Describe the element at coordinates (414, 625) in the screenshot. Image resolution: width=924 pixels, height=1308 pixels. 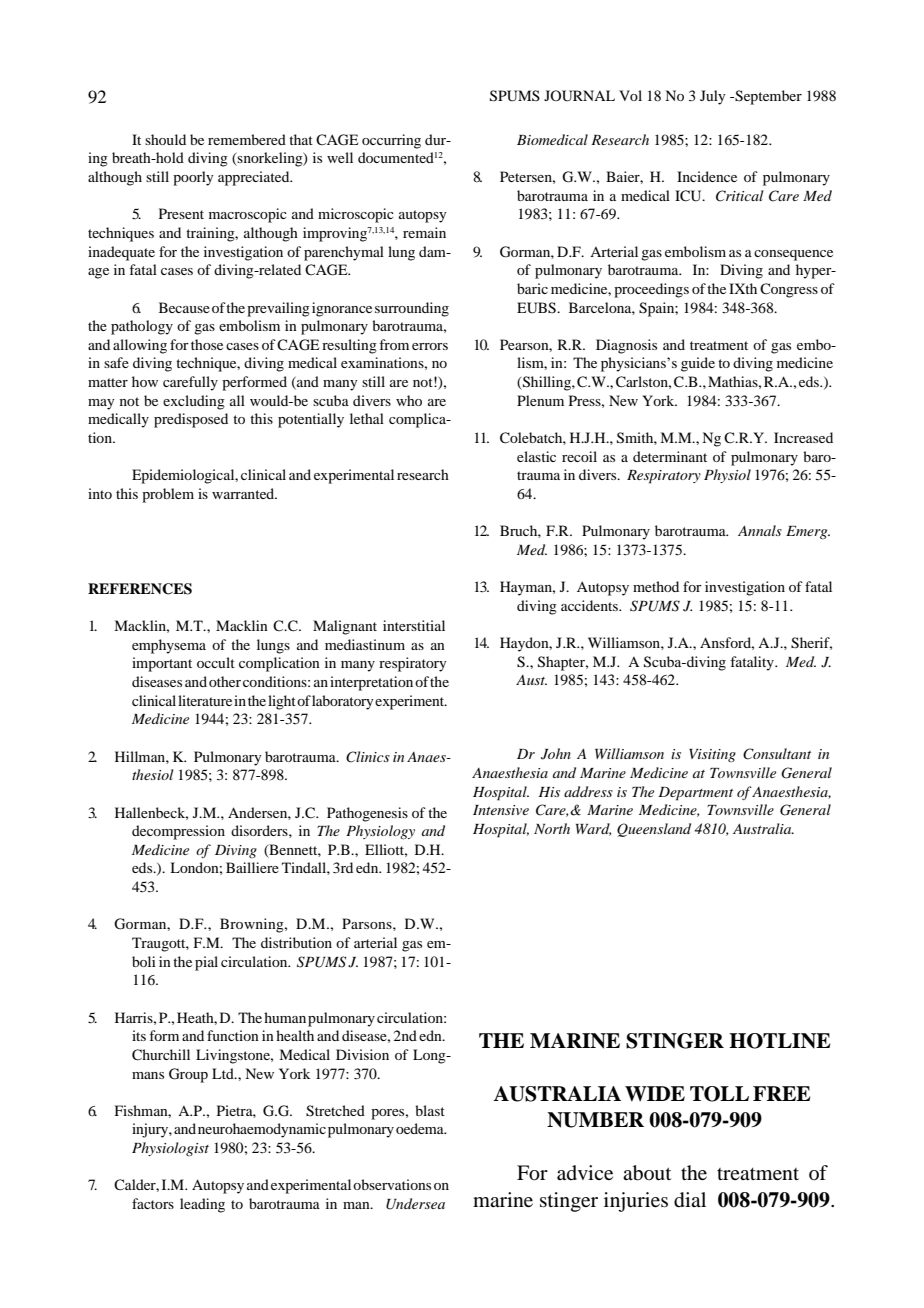
I see `interstitial` at that location.
